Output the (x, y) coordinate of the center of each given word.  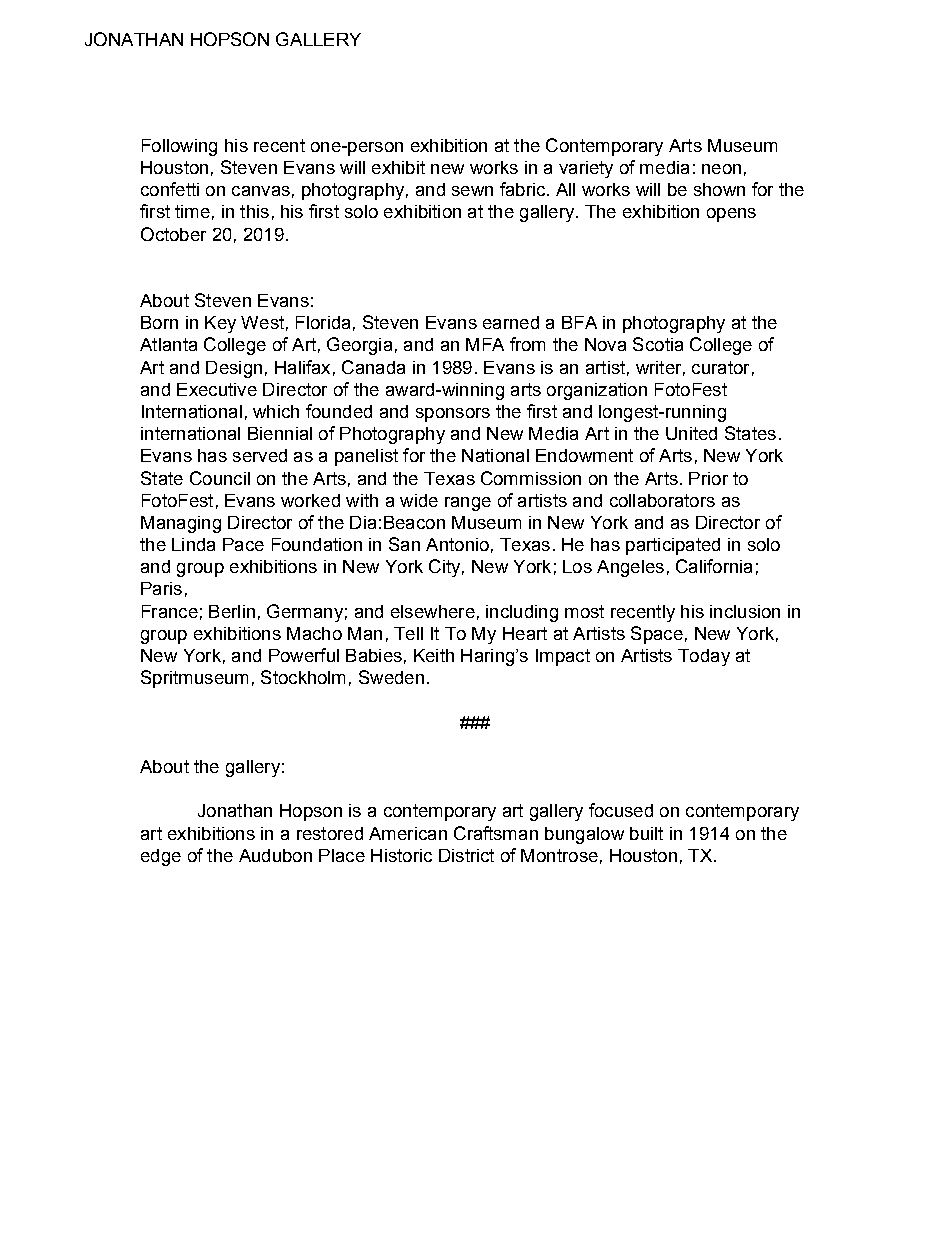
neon (721, 169)
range (468, 504)
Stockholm (303, 677)
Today (704, 657)
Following (179, 147)
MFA (485, 344)
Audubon (275, 855)
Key (220, 324)
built (646, 833)
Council (220, 478)
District (466, 855)
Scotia (658, 344)
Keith (434, 655)
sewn (472, 191)
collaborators (662, 500)
